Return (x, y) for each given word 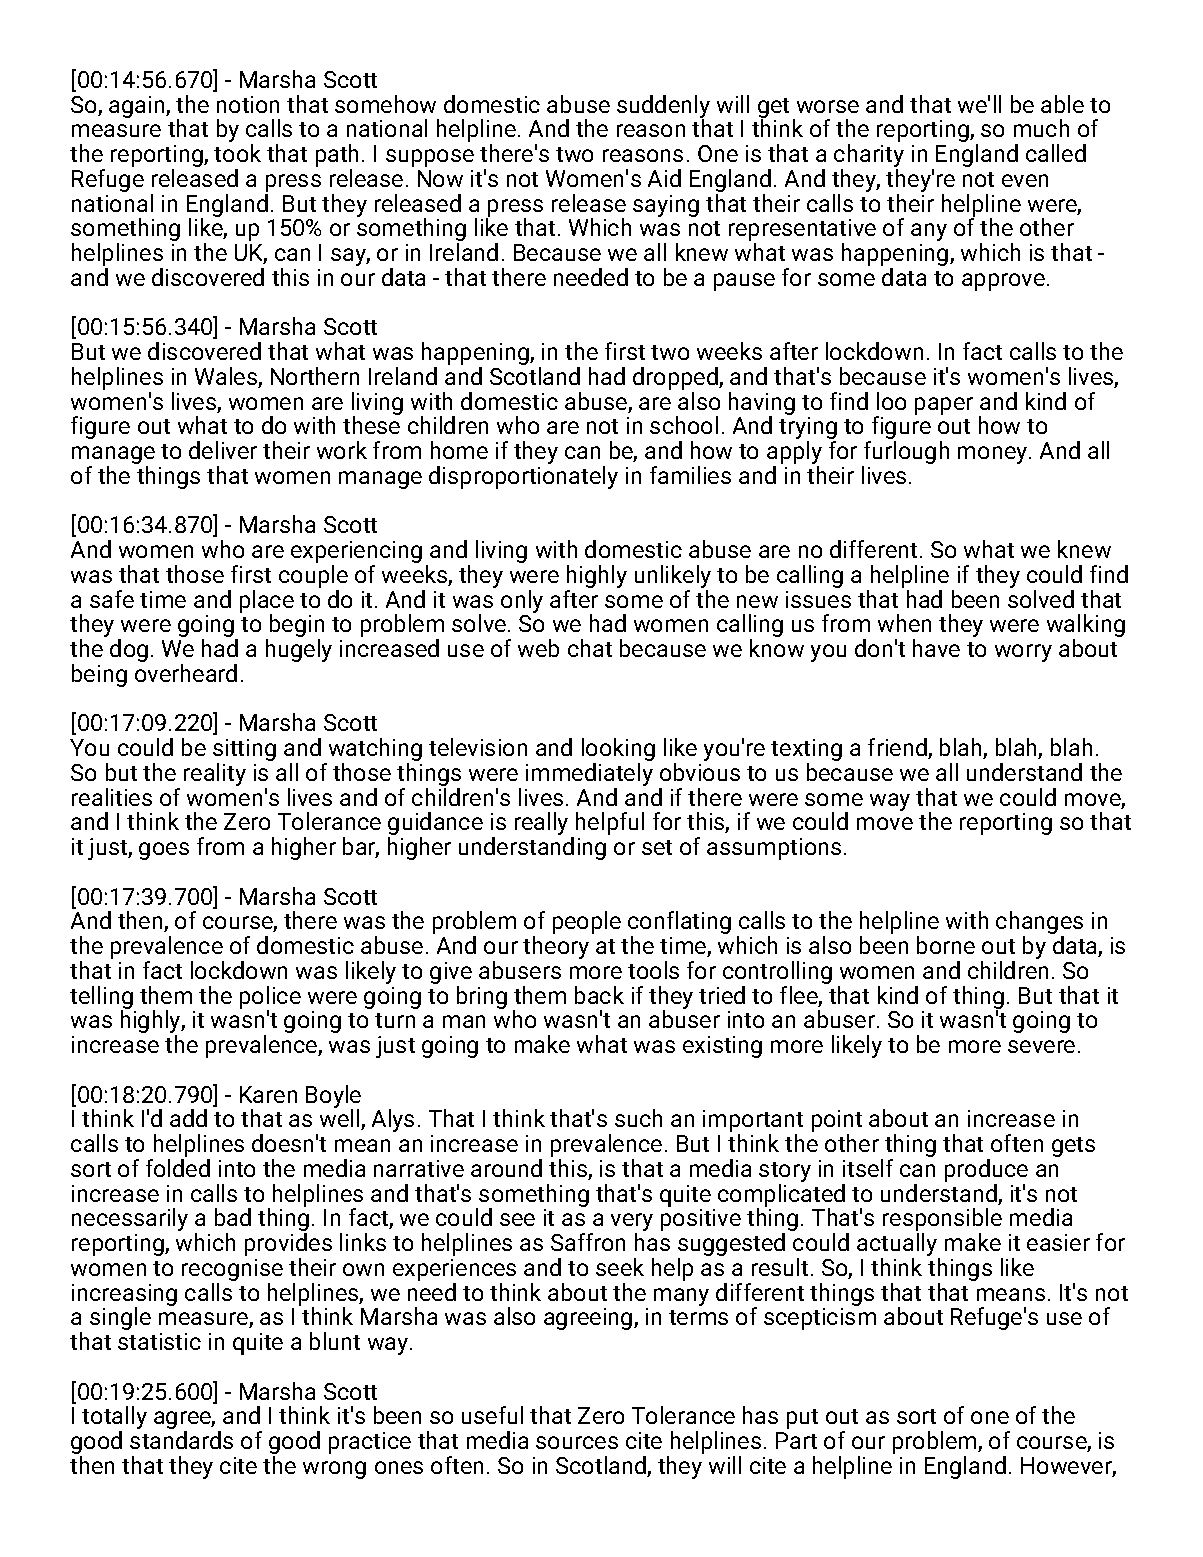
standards (181, 1440)
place (267, 602)
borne (946, 945)
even (1025, 180)
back (599, 995)
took (237, 153)
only (522, 603)
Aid (664, 178)
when (904, 623)
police (270, 998)
